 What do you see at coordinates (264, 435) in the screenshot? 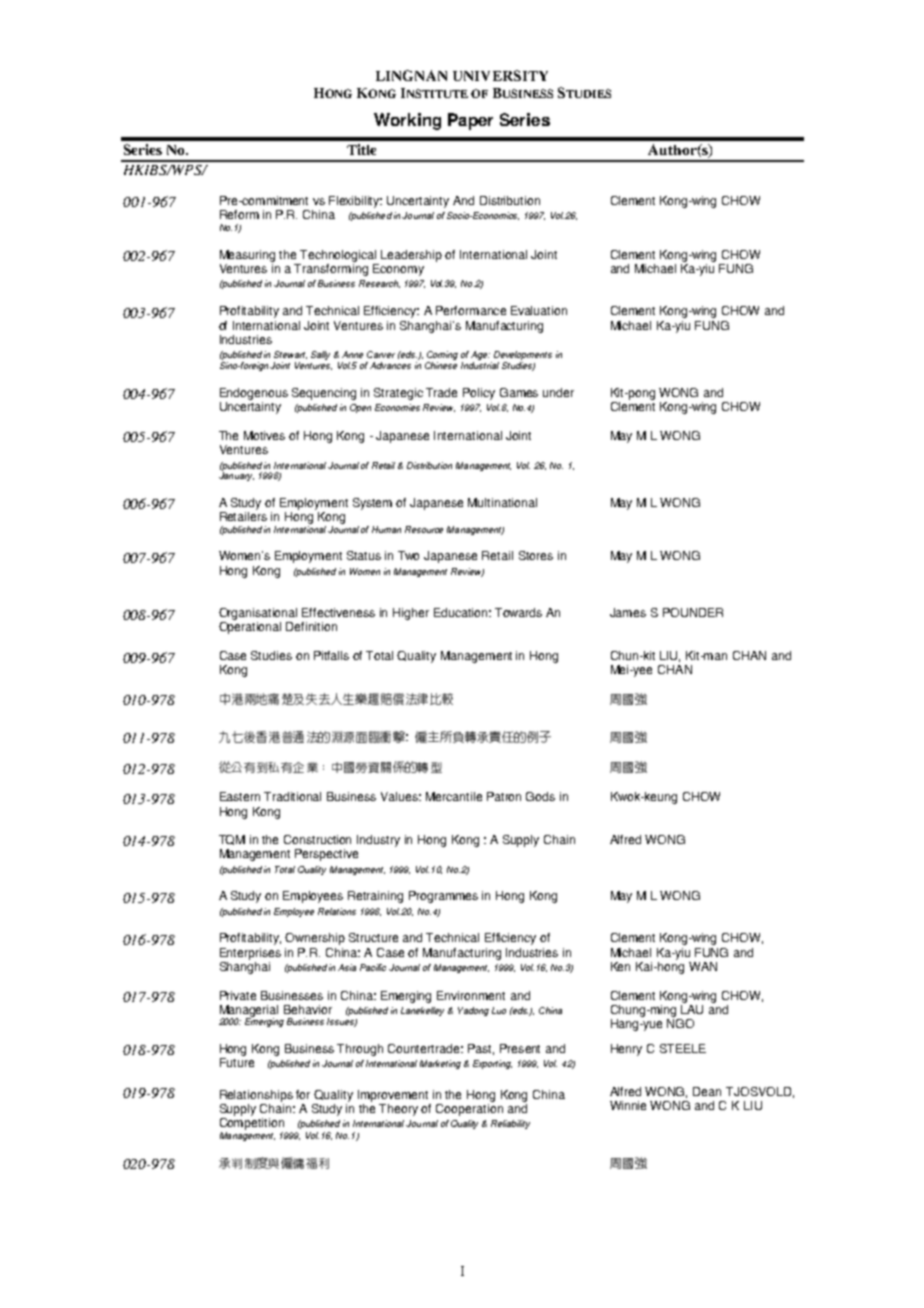
I see `Motives` at bounding box center [264, 435].
